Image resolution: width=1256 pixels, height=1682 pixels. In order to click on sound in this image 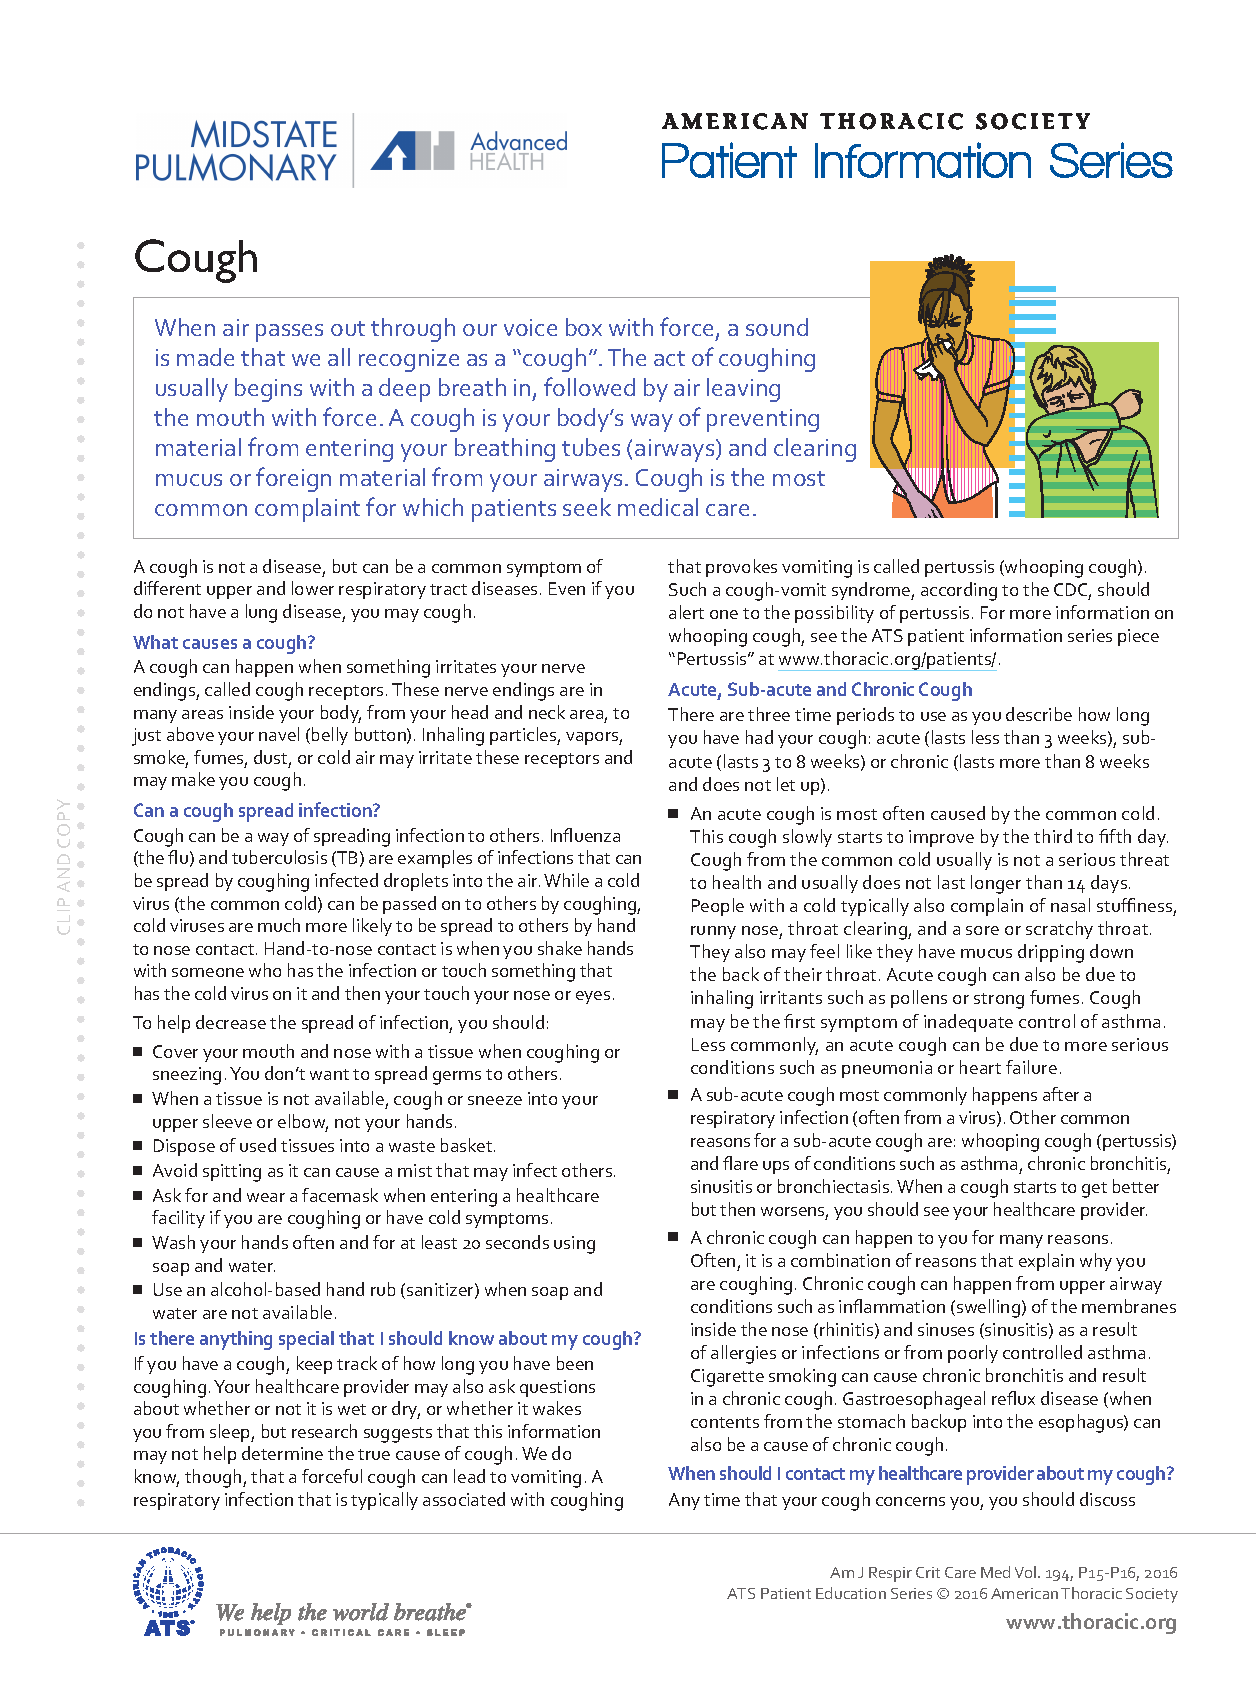, I will do `click(777, 327)`.
